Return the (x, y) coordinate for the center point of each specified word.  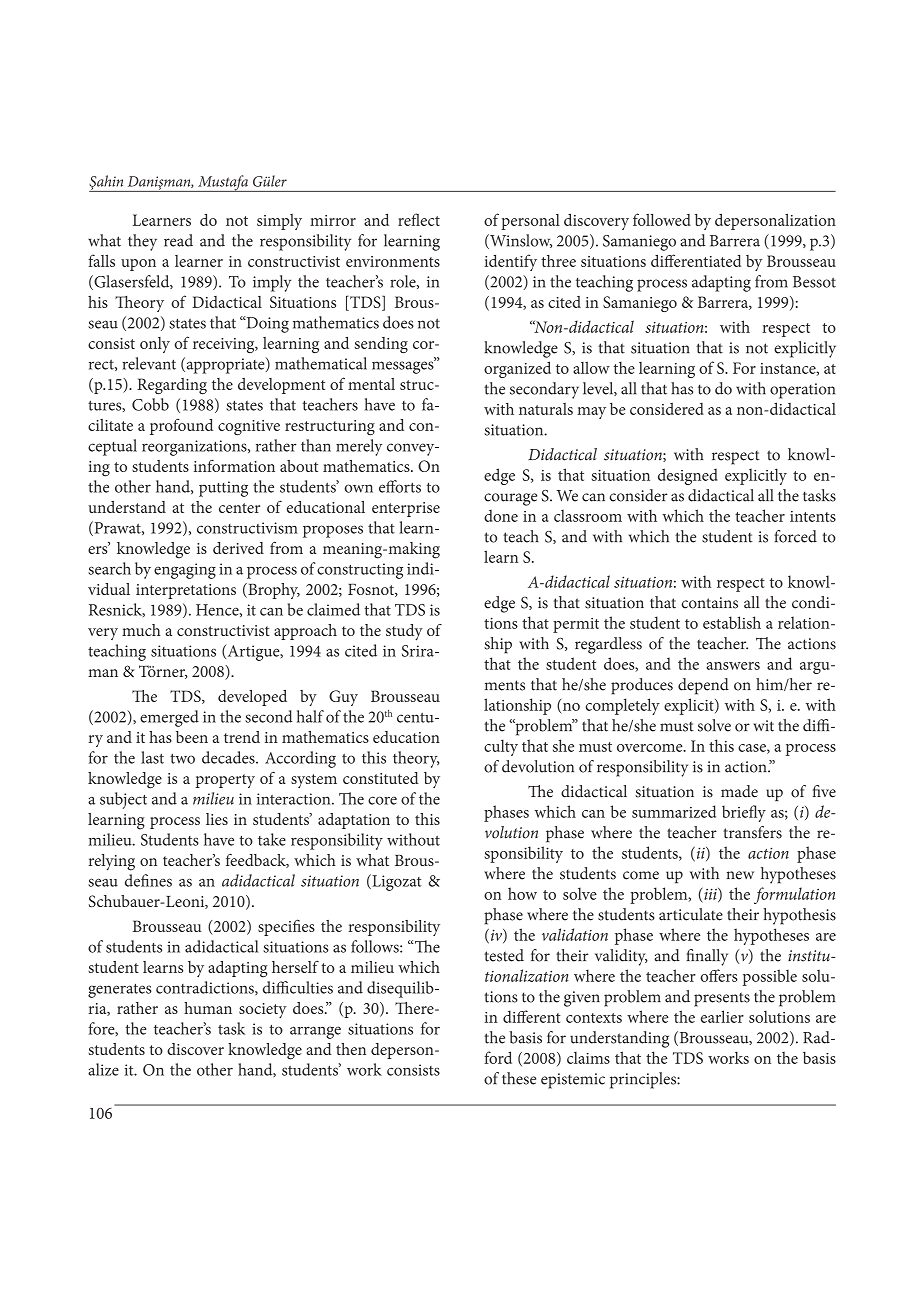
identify (511, 262)
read (178, 240)
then (351, 1049)
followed (662, 219)
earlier (722, 1016)
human (208, 1008)
